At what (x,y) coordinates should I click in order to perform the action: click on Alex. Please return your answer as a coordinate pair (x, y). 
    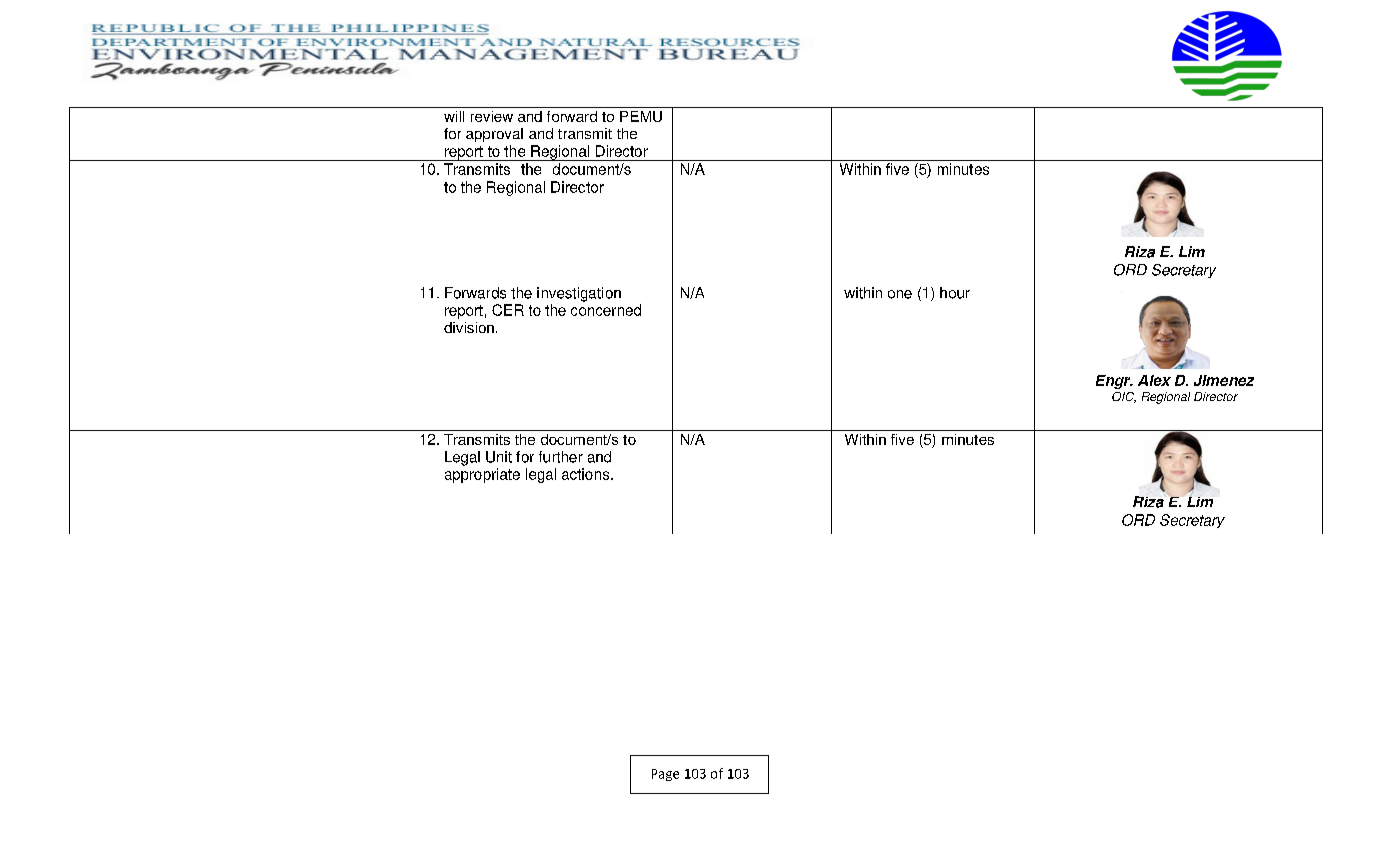
    Looking at the image, I should click on (1154, 380).
